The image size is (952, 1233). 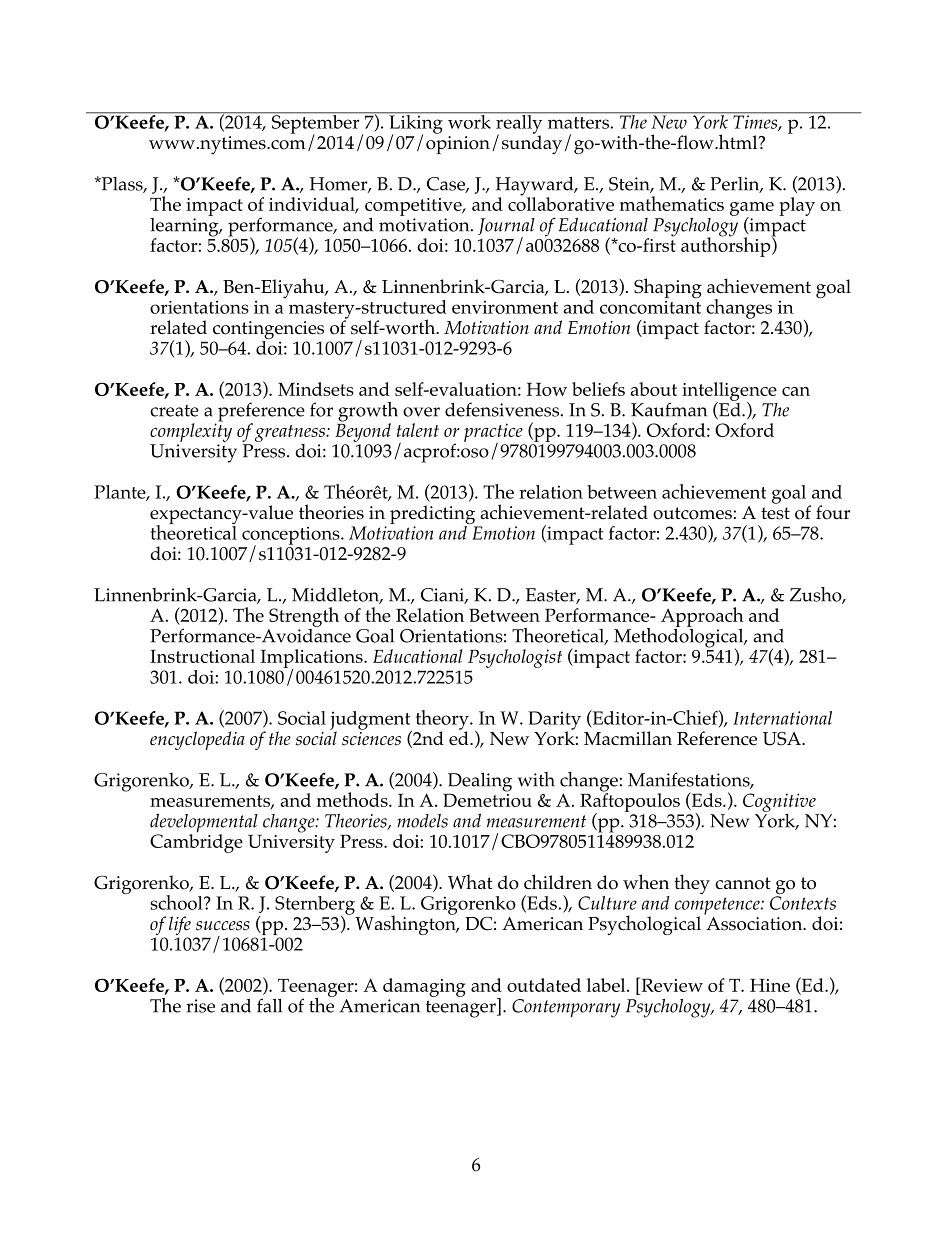 What do you see at coordinates (493, 433) in the screenshot?
I see `practice` at bounding box center [493, 433].
